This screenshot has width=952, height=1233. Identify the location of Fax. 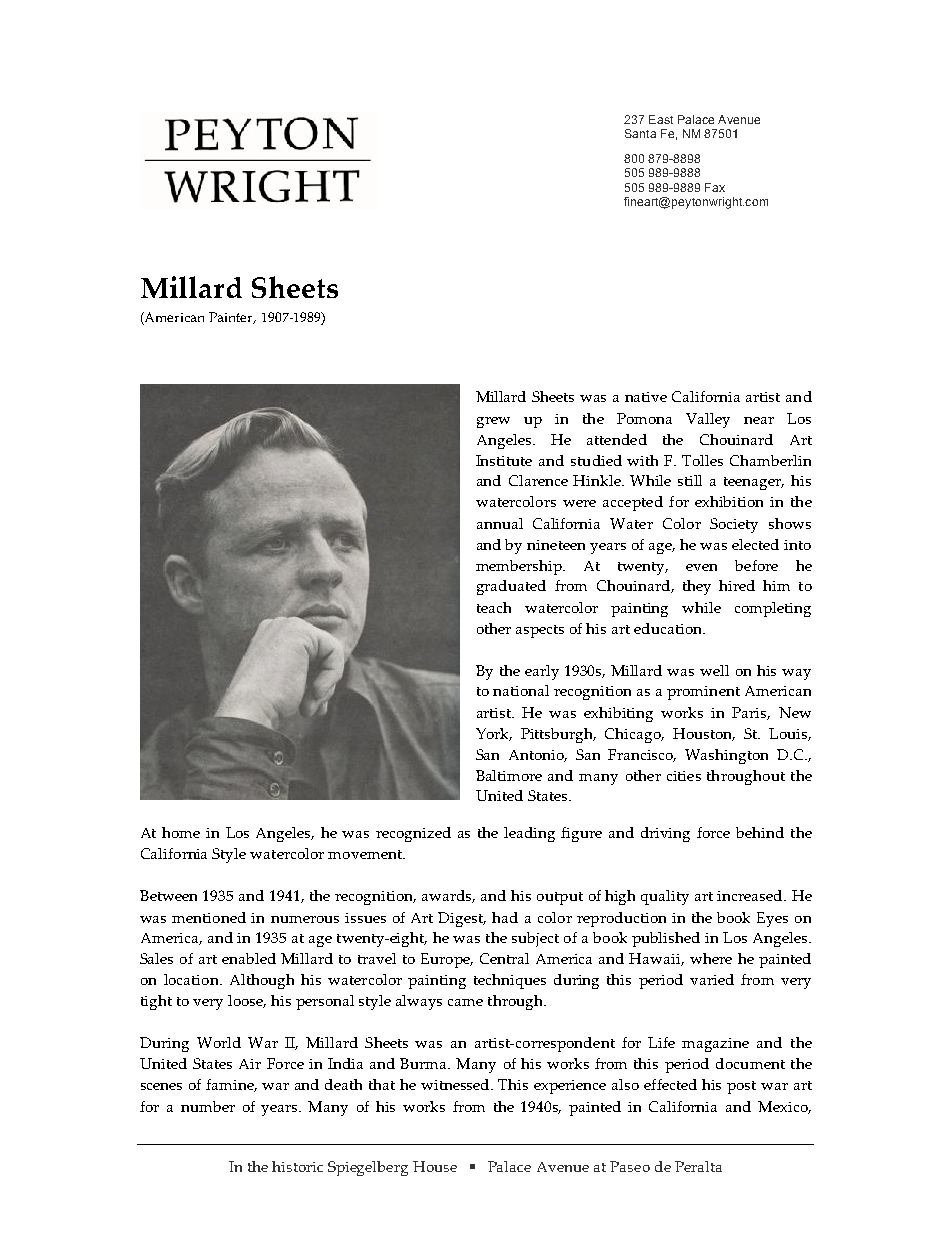
(715, 187).
